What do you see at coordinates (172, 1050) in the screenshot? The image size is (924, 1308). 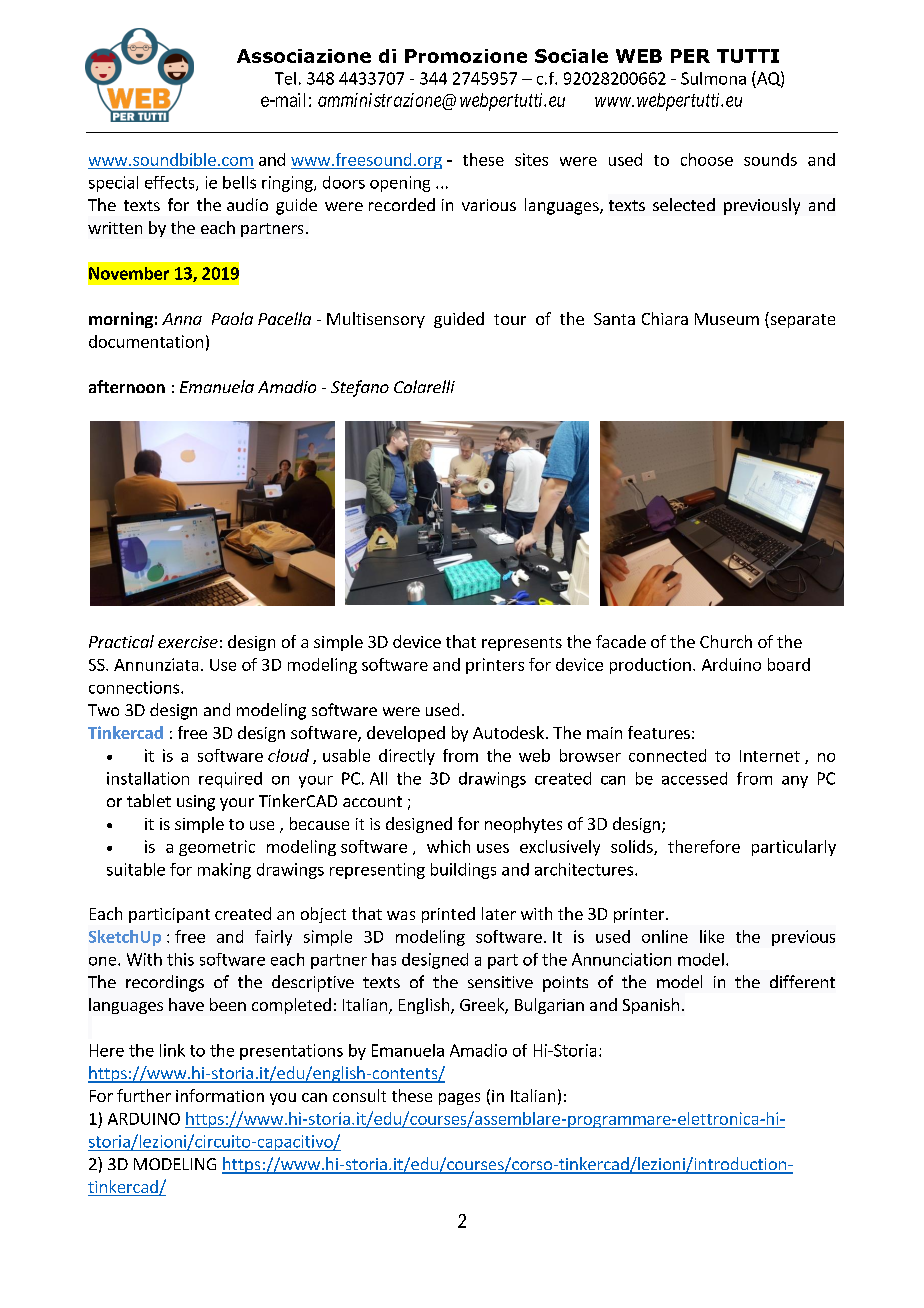 I see `link` at bounding box center [172, 1050].
